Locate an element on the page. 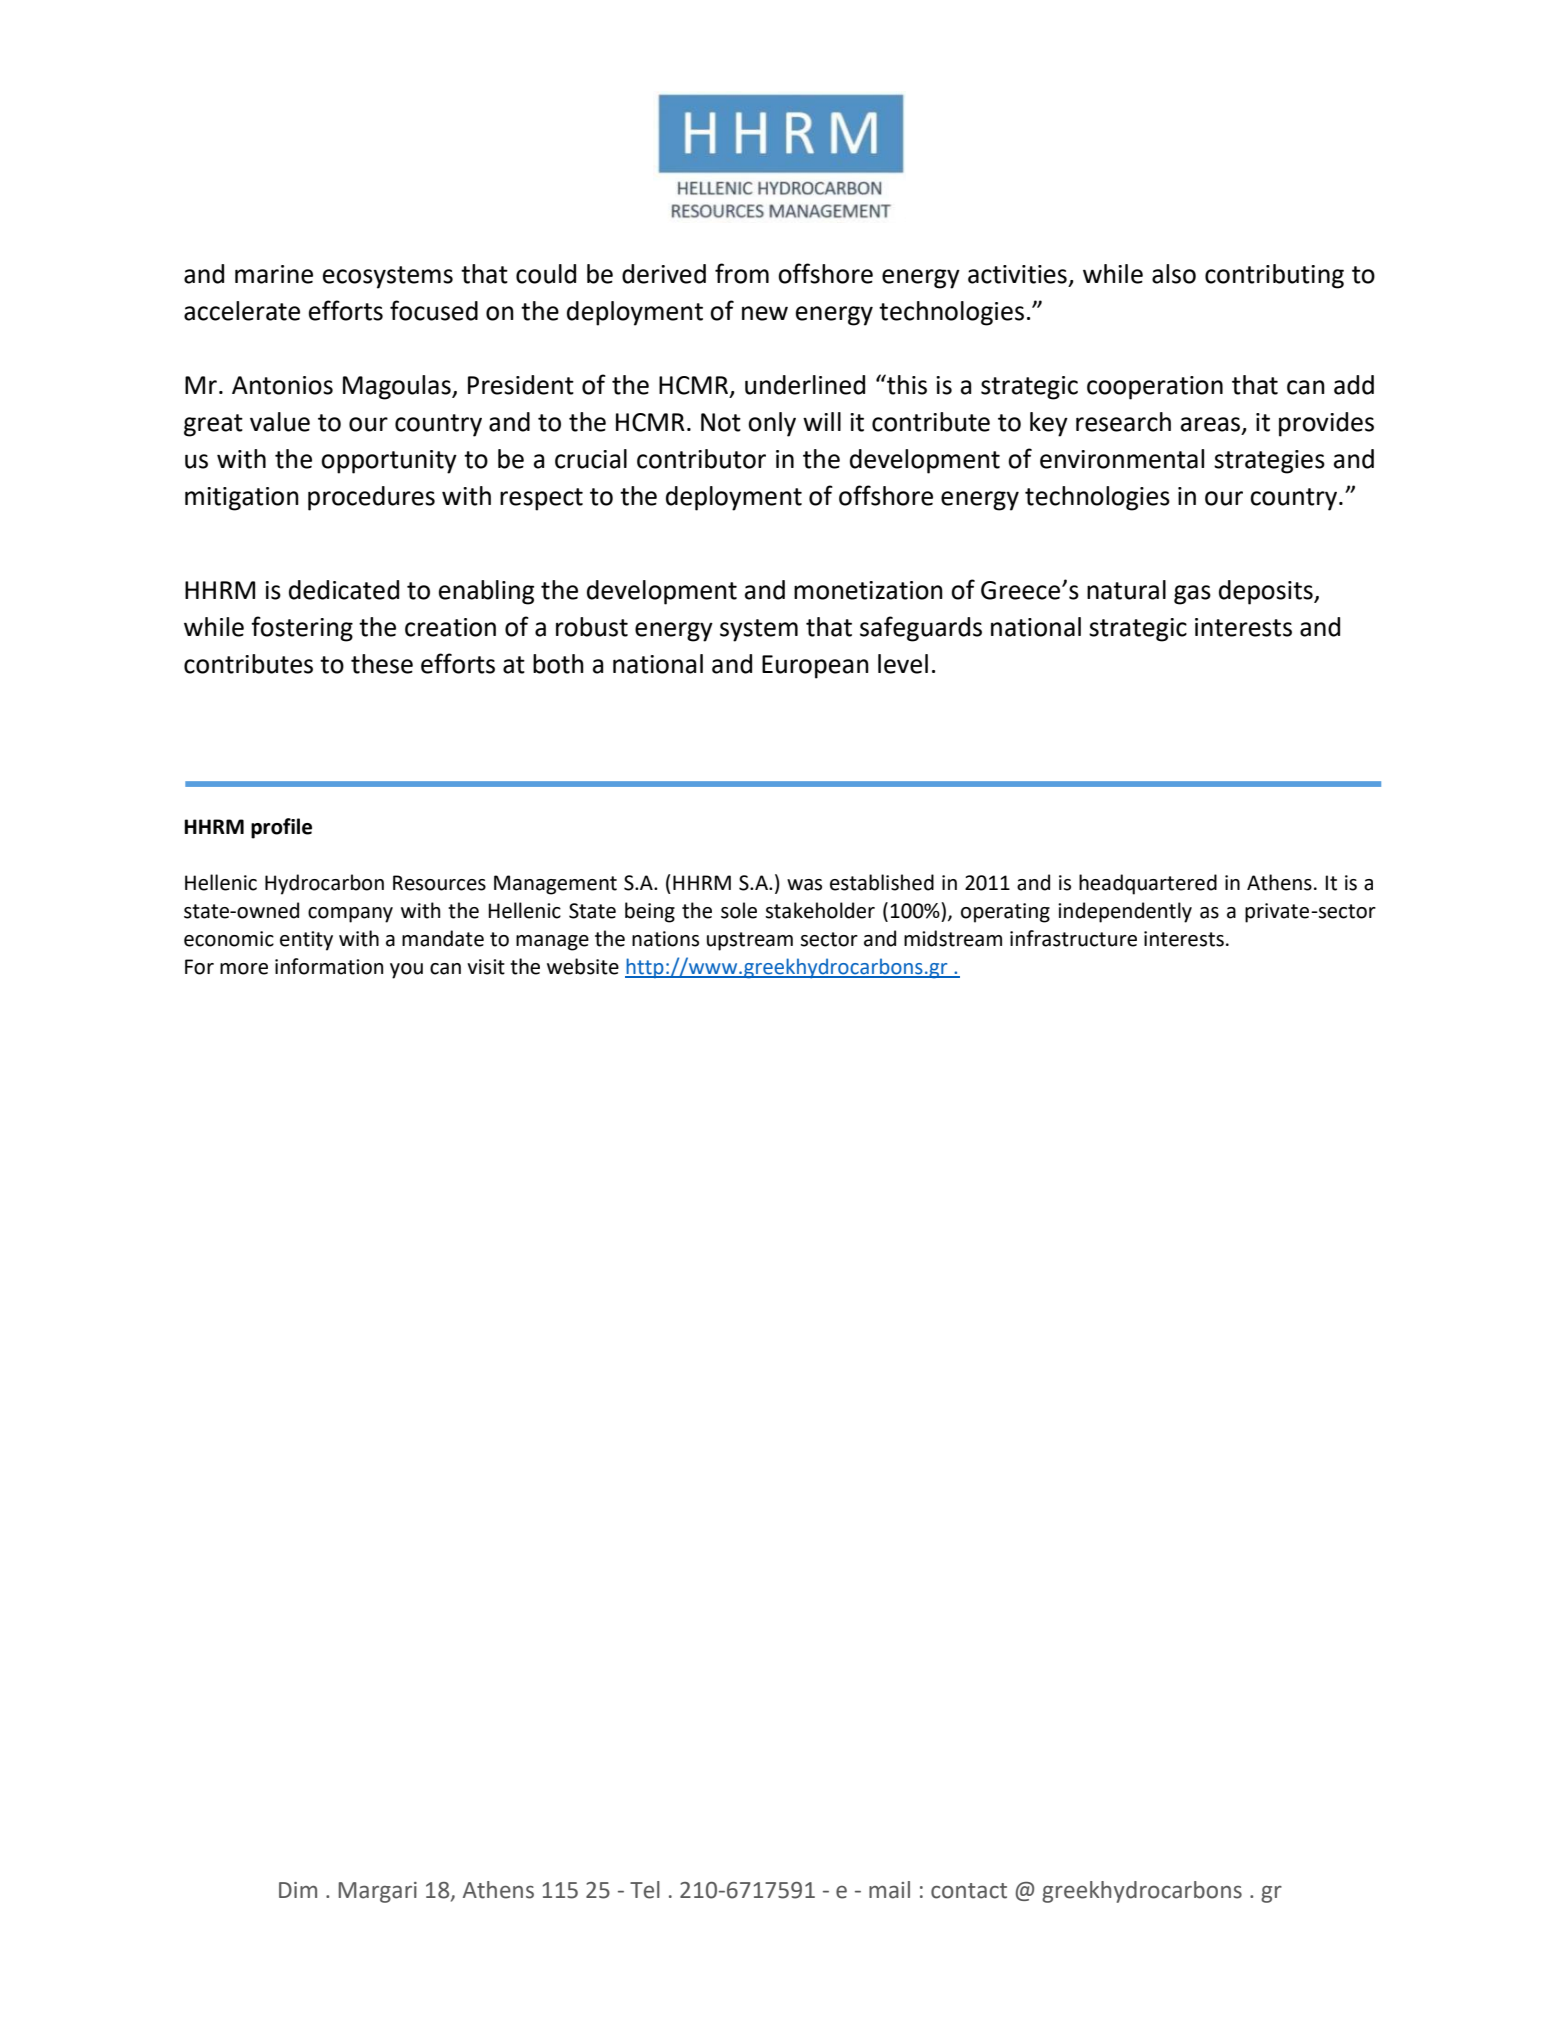 This document has width=1559, height=2018. focused is located at coordinates (434, 310).
